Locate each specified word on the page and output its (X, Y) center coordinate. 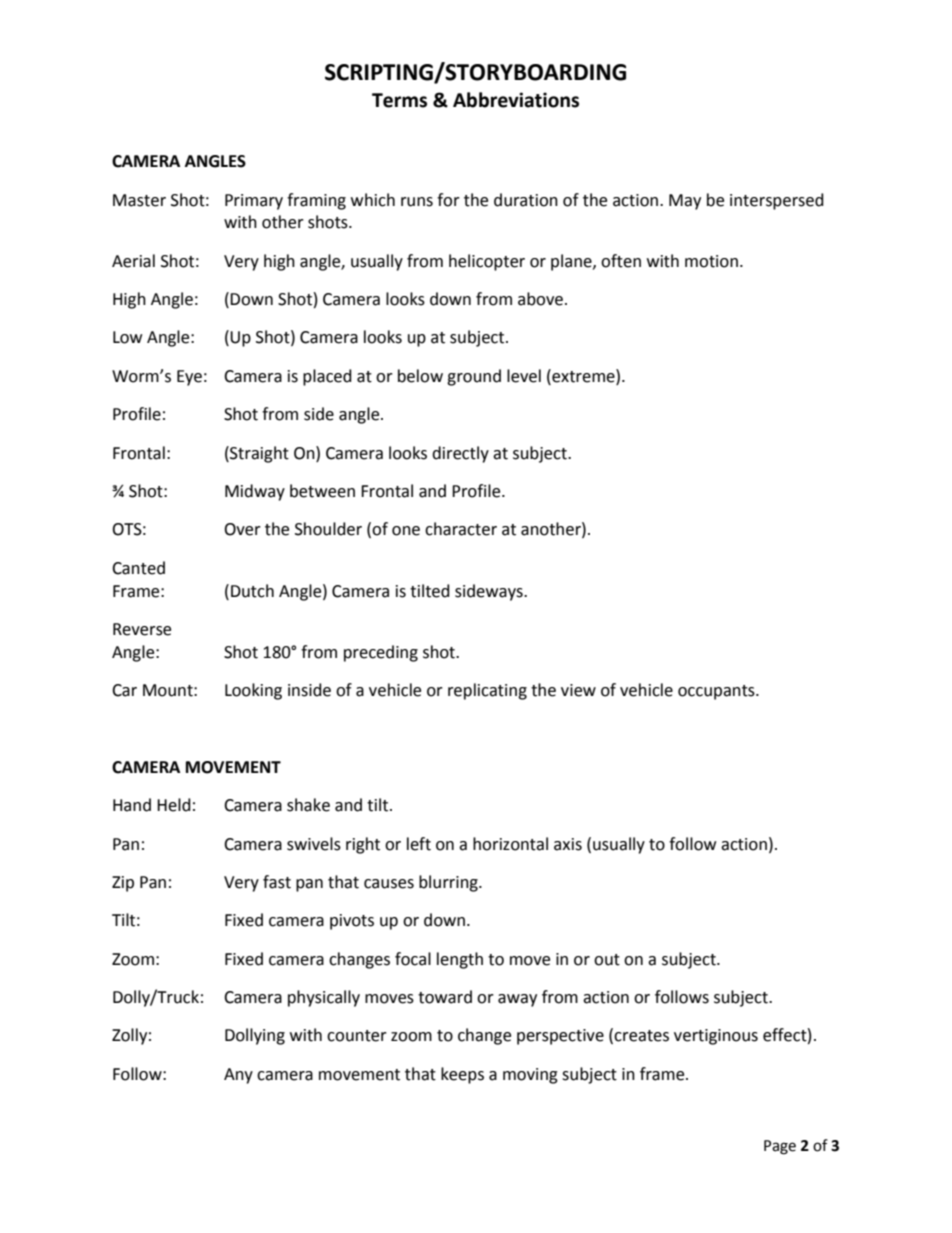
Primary (254, 202)
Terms (399, 100)
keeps (462, 1075)
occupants (717, 692)
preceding (381, 653)
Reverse (142, 629)
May (685, 202)
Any (238, 1076)
